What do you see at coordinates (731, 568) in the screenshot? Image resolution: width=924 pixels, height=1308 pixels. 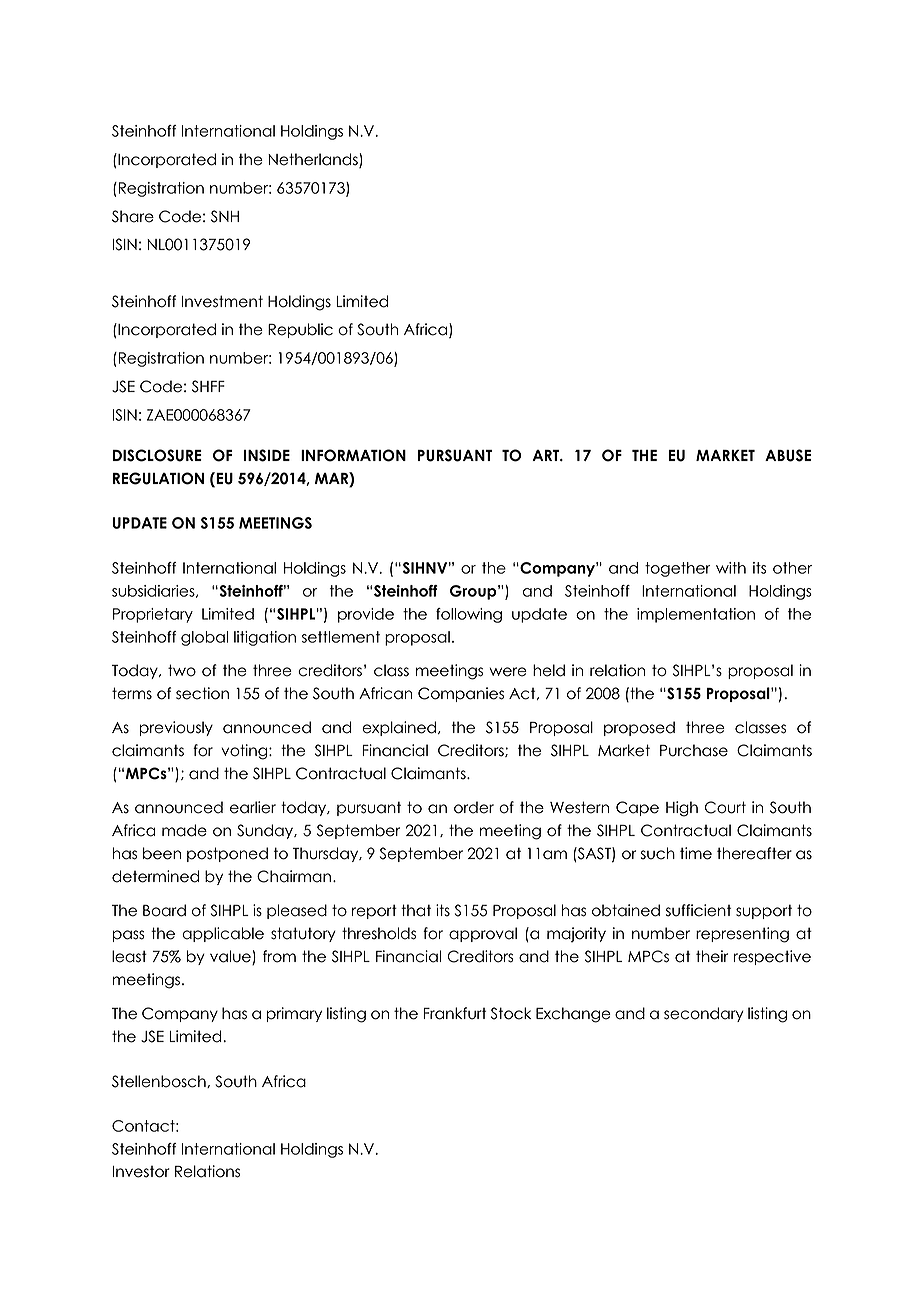 I see `with` at bounding box center [731, 568].
